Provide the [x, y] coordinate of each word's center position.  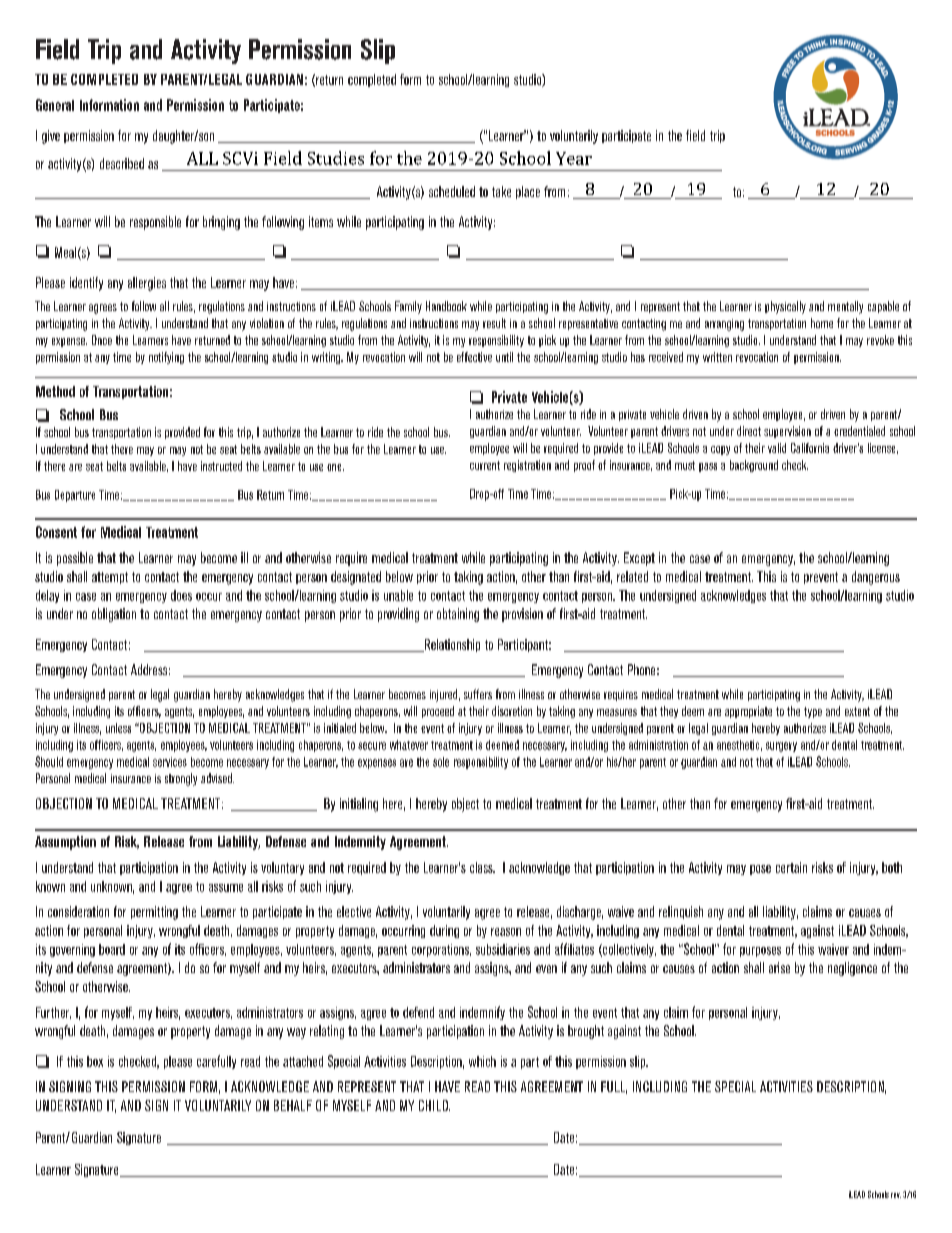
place [528, 192]
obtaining [458, 615]
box [95, 1061]
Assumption [65, 843]
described [122, 163]
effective [474, 357]
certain [791, 867]
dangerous [876, 578]
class [482, 867]
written [717, 357]
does [181, 595]
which [482, 1061]
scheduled [452, 191]
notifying [166, 358]
